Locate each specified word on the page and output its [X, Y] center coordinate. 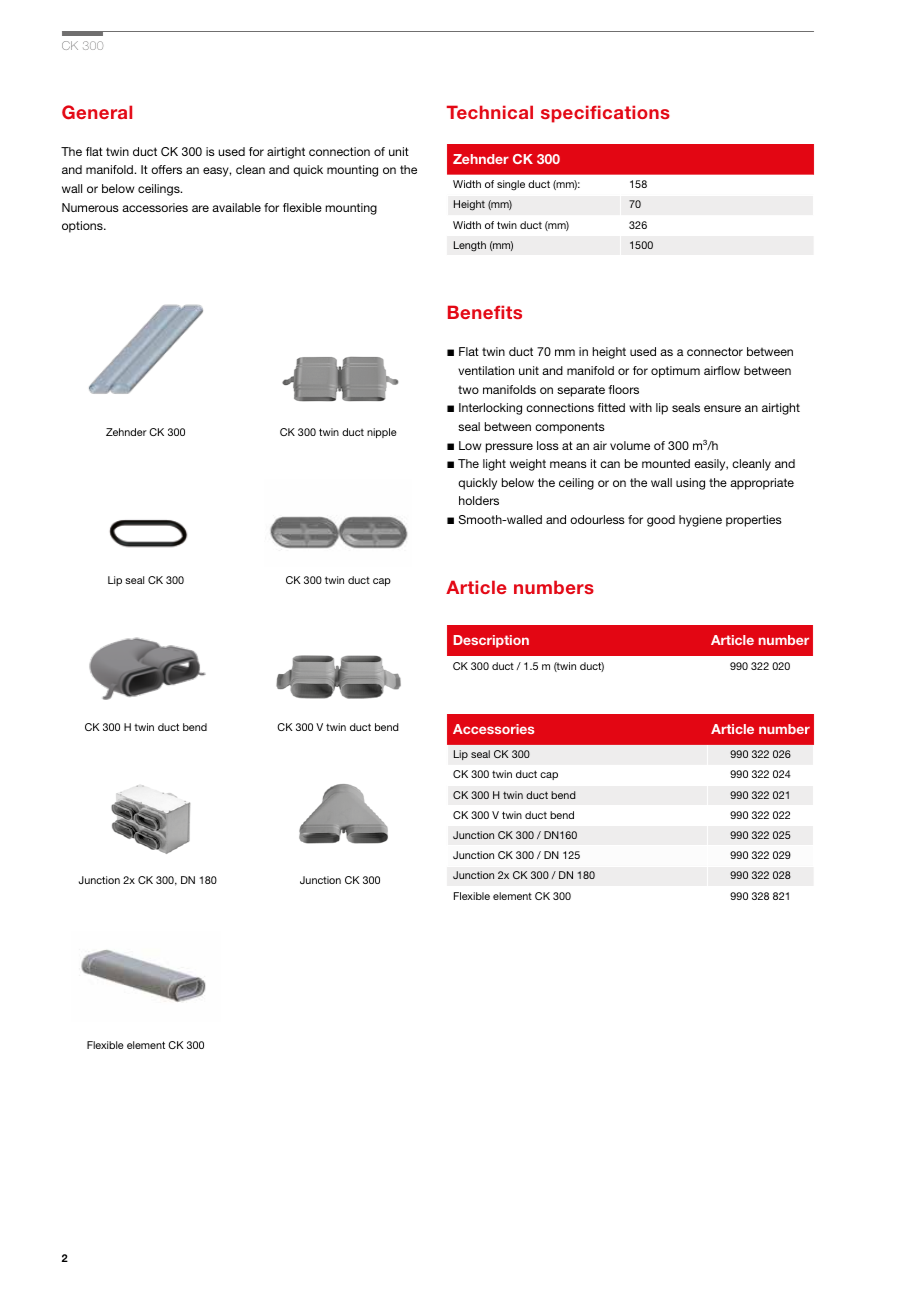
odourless [597, 519]
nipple [382, 433]
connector [715, 351]
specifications [605, 114]
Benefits [485, 312]
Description [491, 641]
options [83, 227]
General [97, 112]
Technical [490, 112]
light [494, 465]
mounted [666, 463]
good [661, 521]
